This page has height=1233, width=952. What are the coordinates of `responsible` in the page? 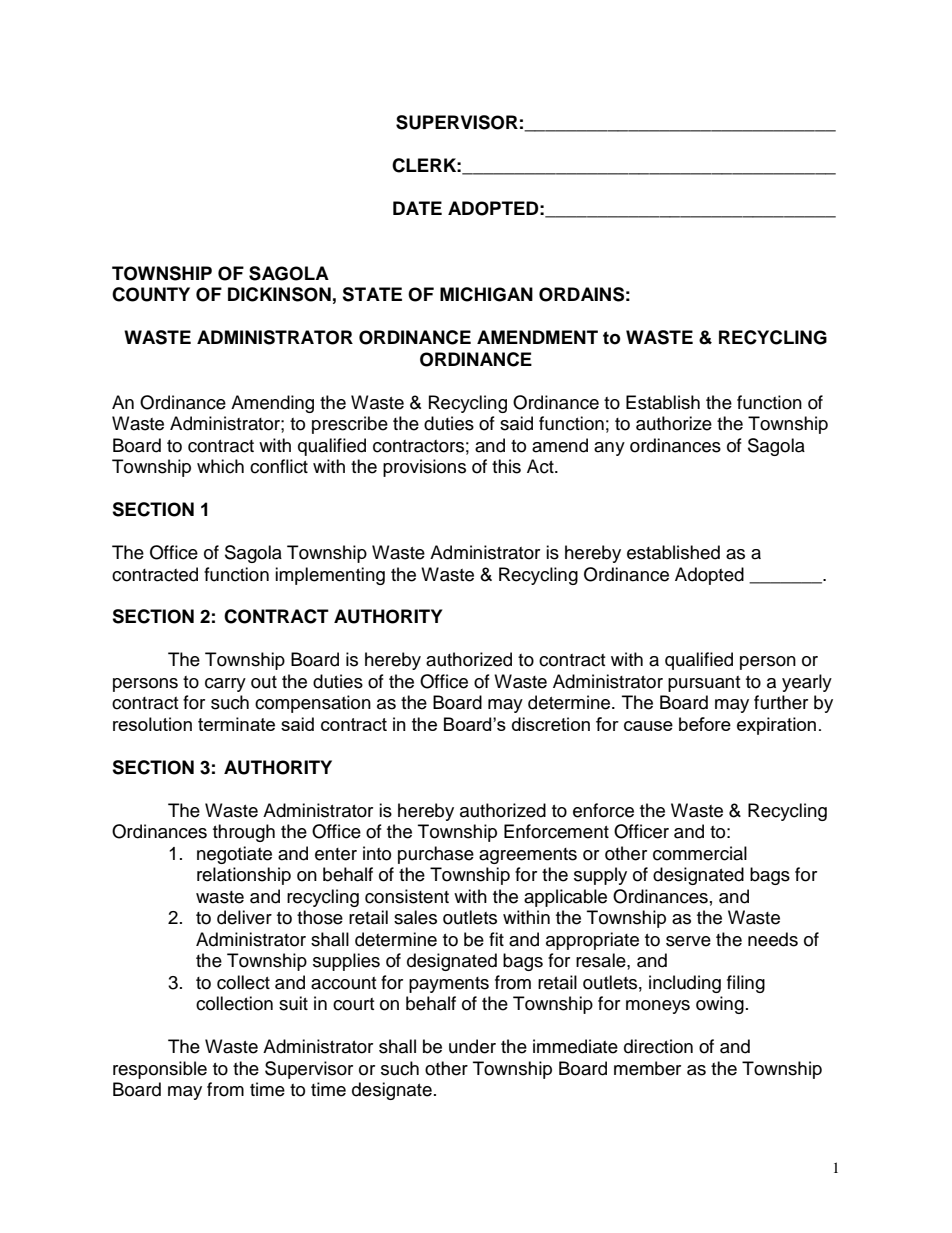 It's located at (160, 1070).
